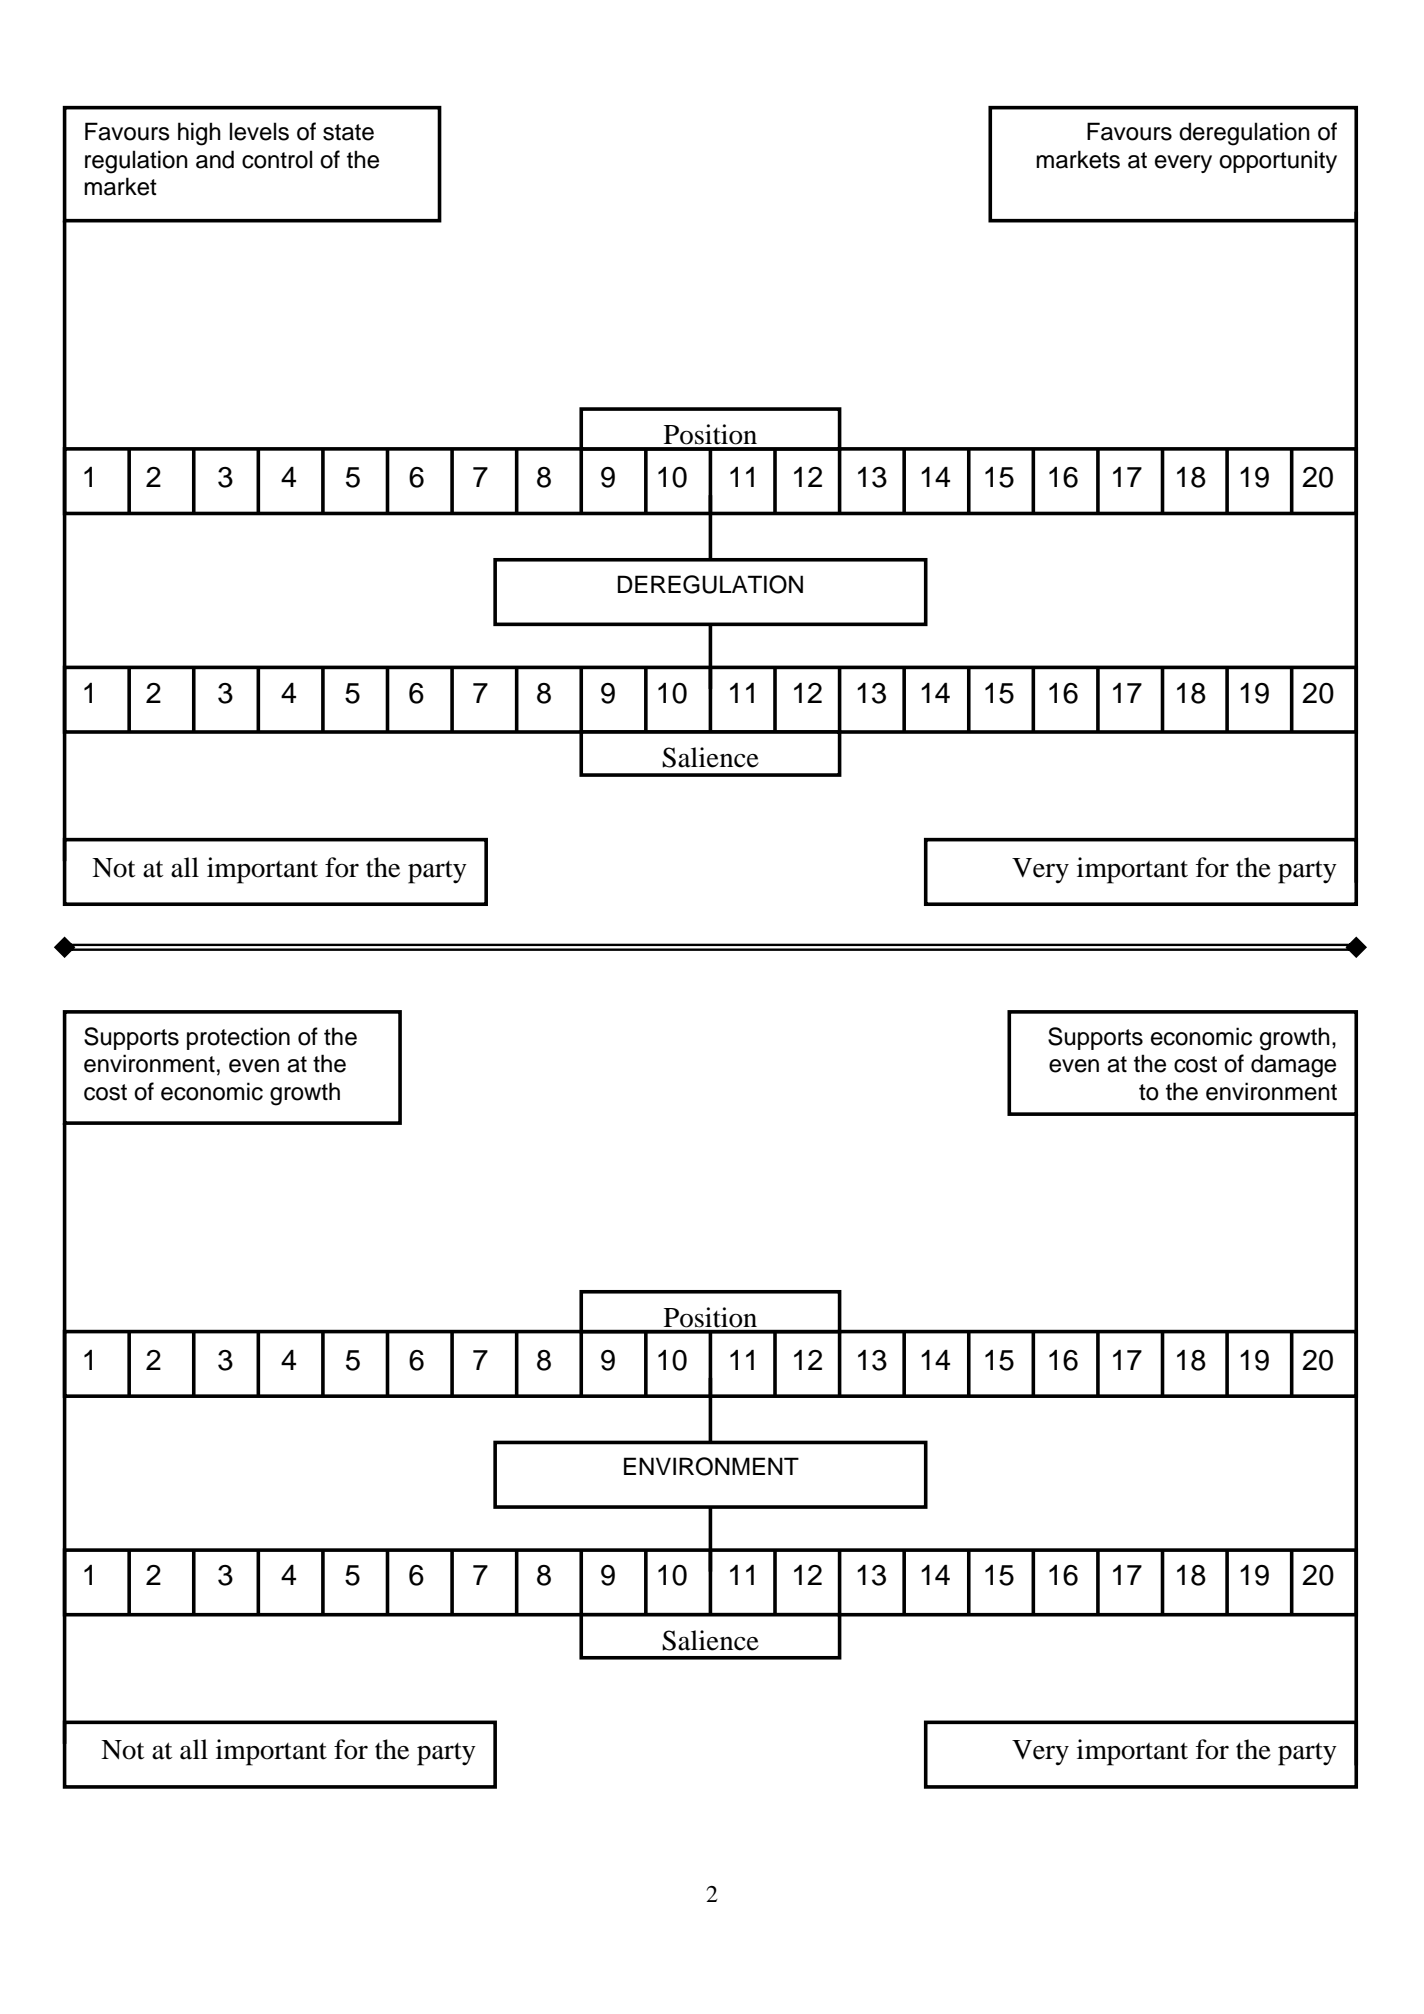  What do you see at coordinates (277, 159) in the image?
I see `control` at bounding box center [277, 159].
